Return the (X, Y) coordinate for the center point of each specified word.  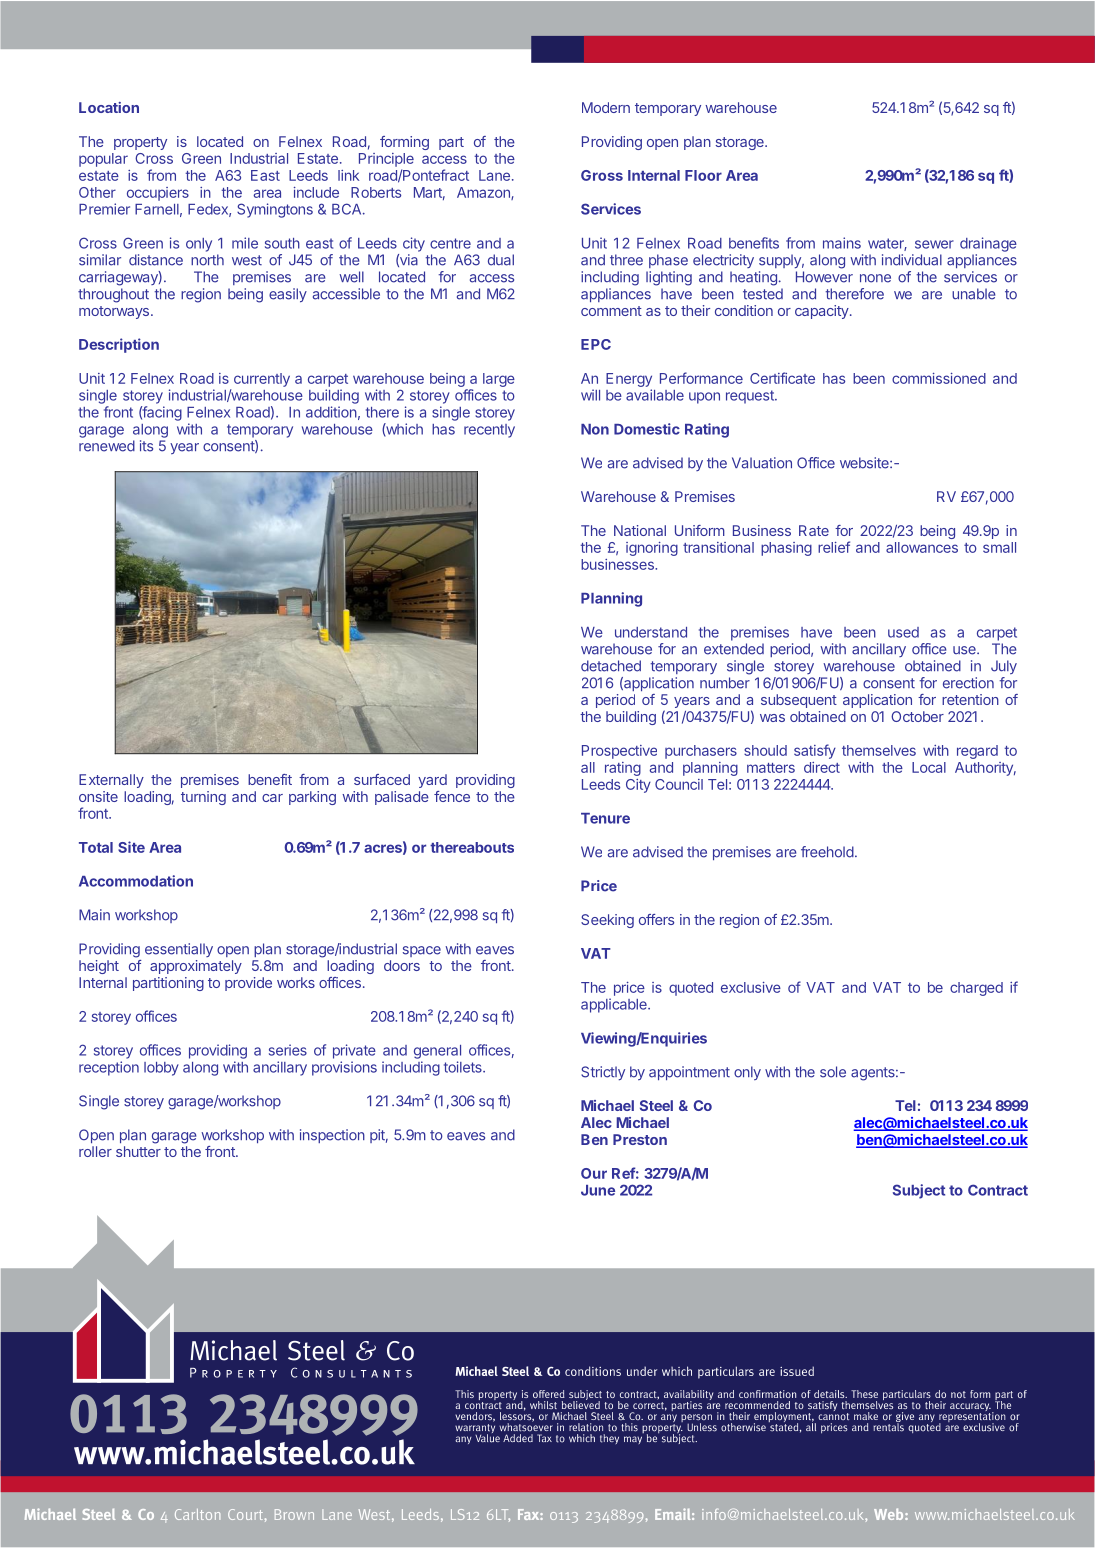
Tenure (605, 818)
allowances (922, 547)
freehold (827, 852)
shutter (138, 1151)
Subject (919, 1191)
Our (594, 1173)
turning (203, 798)
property (140, 143)
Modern (606, 107)
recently (489, 431)
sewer (934, 244)
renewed (107, 446)
